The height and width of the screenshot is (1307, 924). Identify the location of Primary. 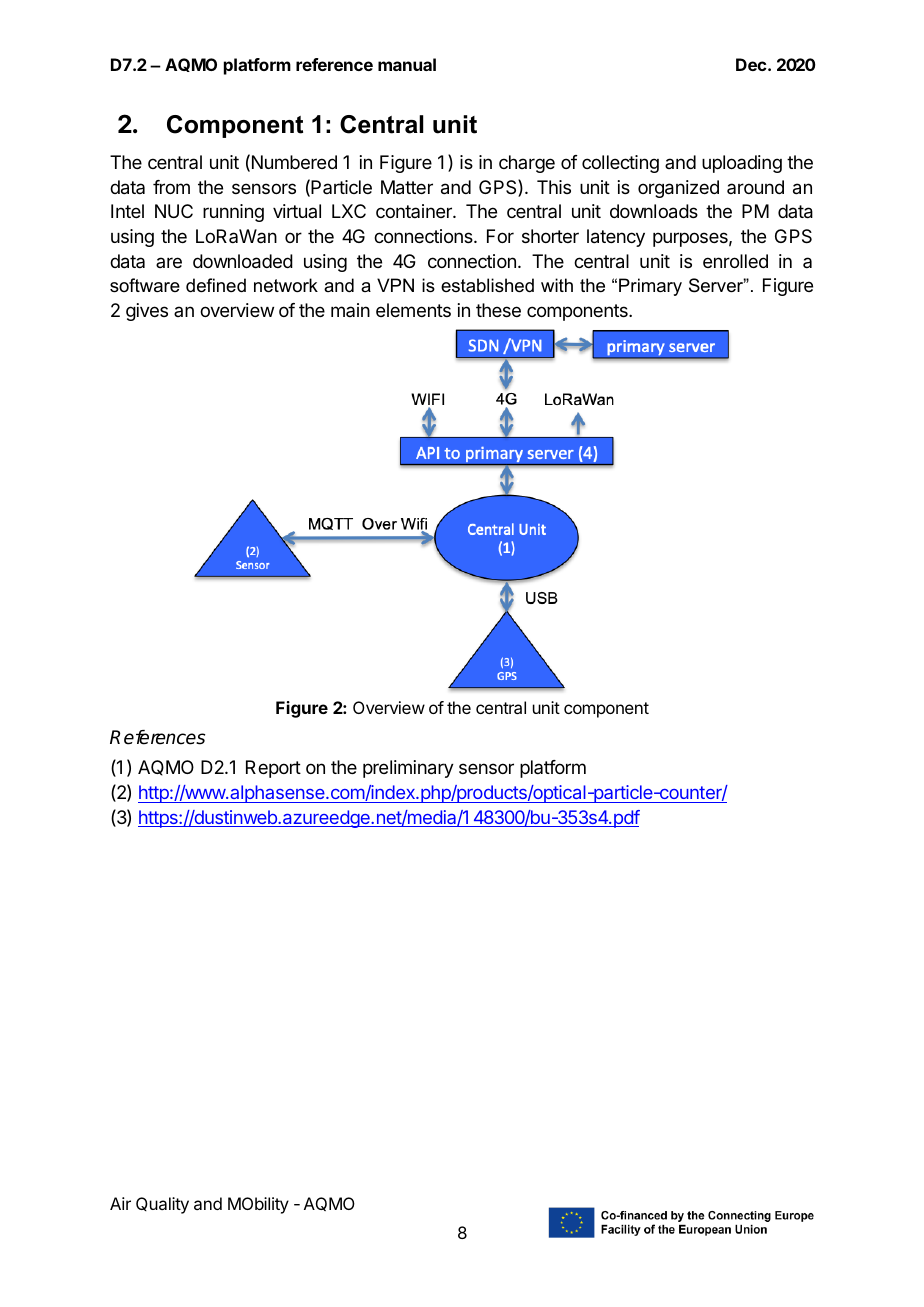
(650, 287).
